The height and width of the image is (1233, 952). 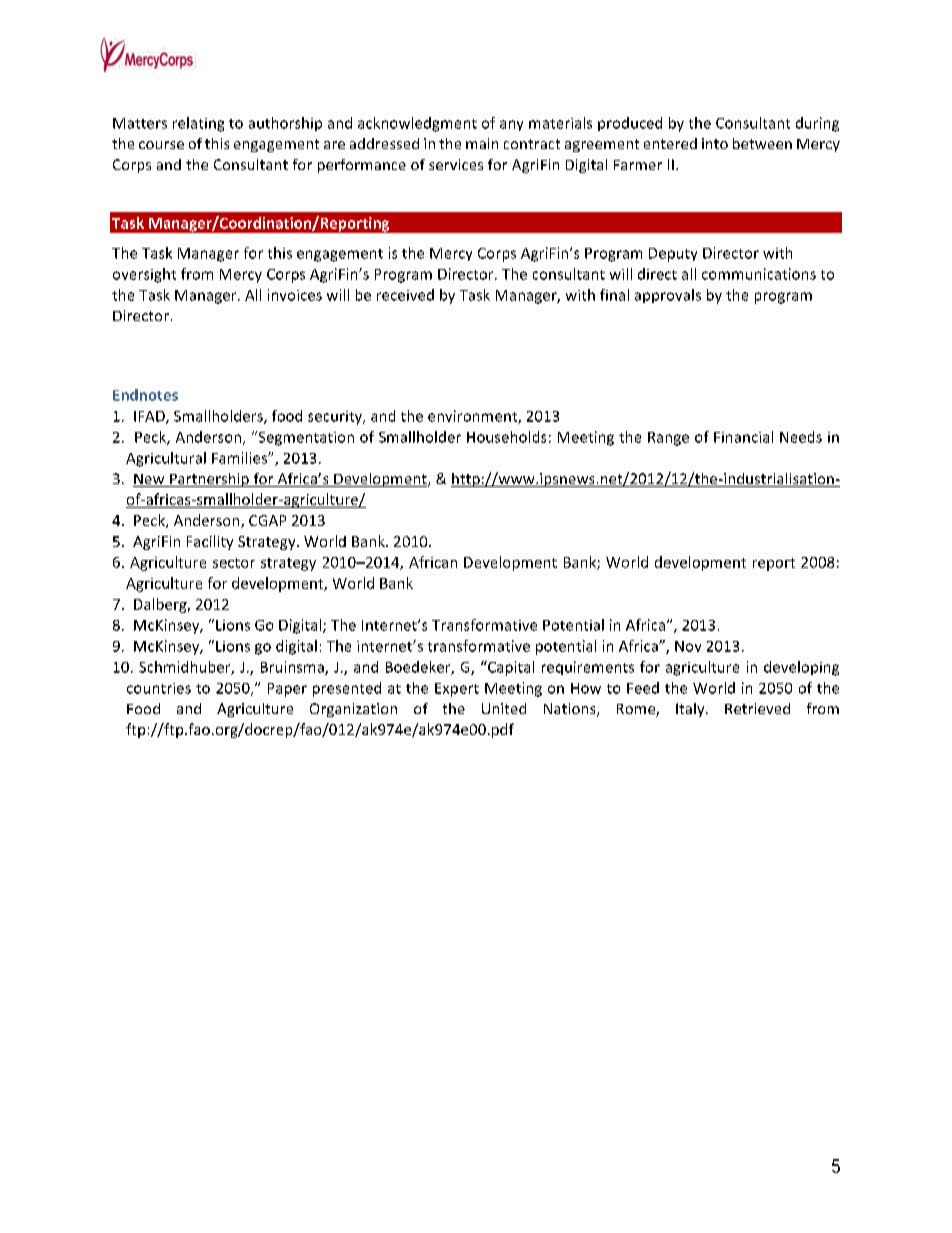 What do you see at coordinates (506, 437) in the image?
I see `Households` at bounding box center [506, 437].
